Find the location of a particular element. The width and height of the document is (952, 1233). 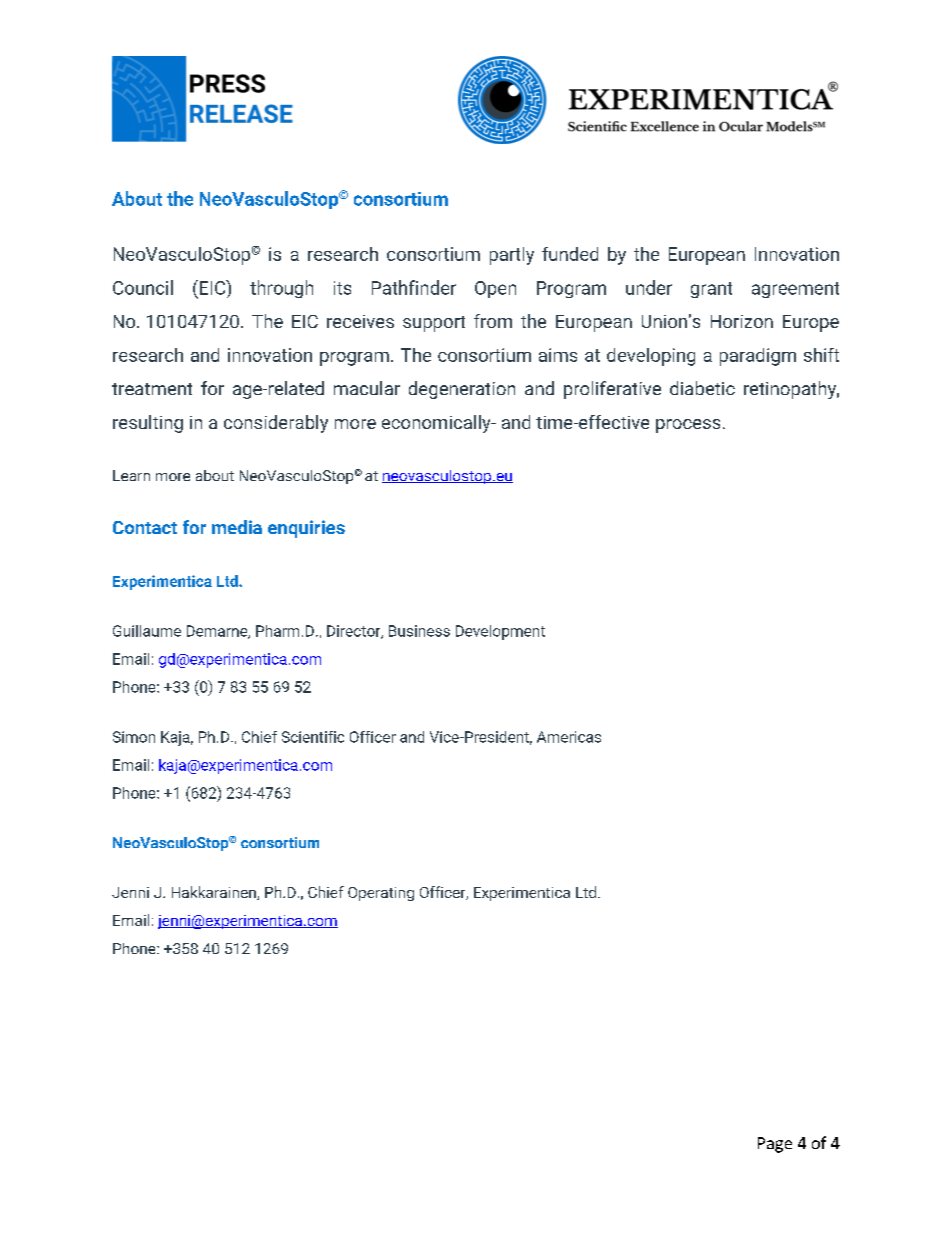

Scientific is located at coordinates (313, 737).
